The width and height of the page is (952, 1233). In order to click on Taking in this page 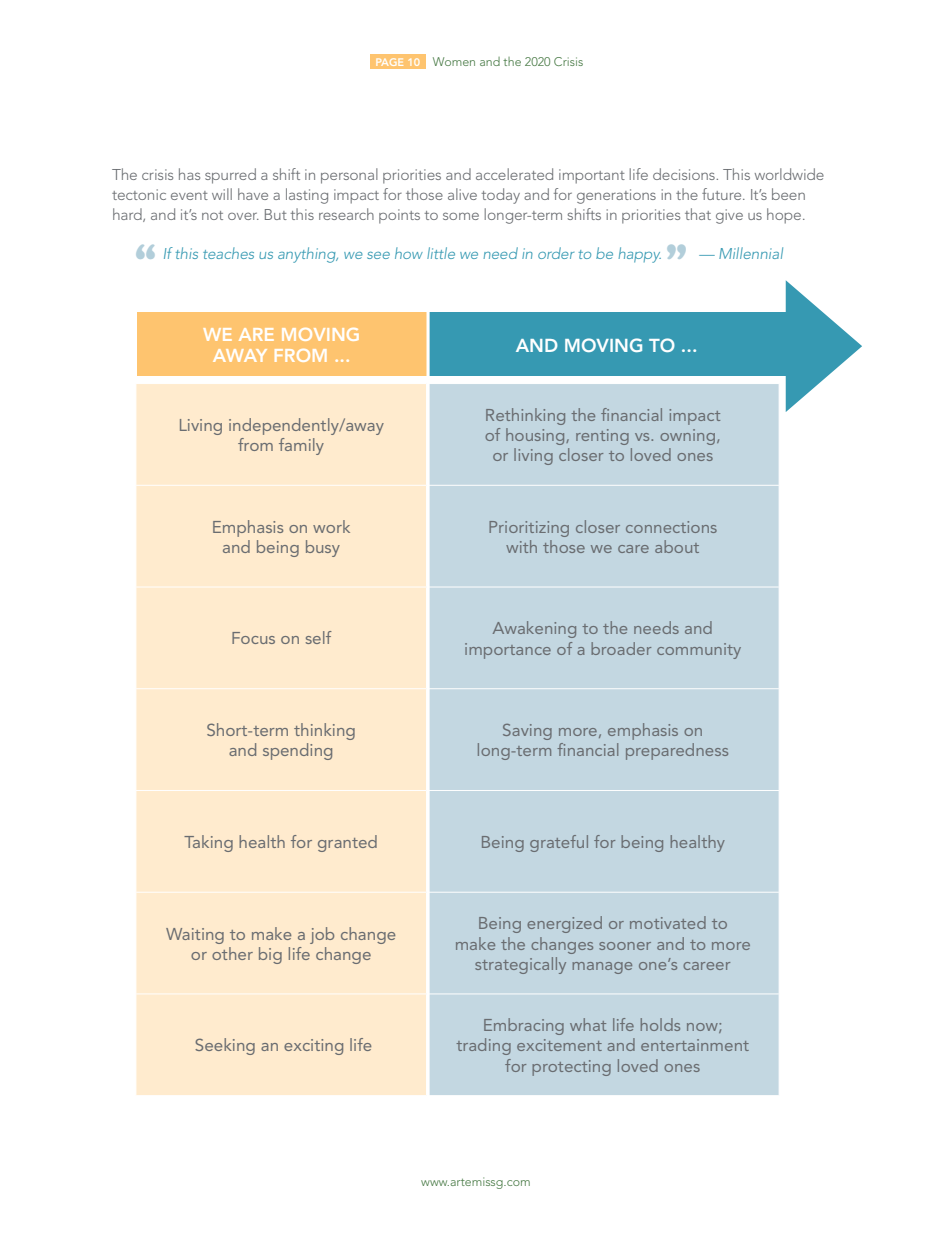, I will do `click(208, 843)`.
